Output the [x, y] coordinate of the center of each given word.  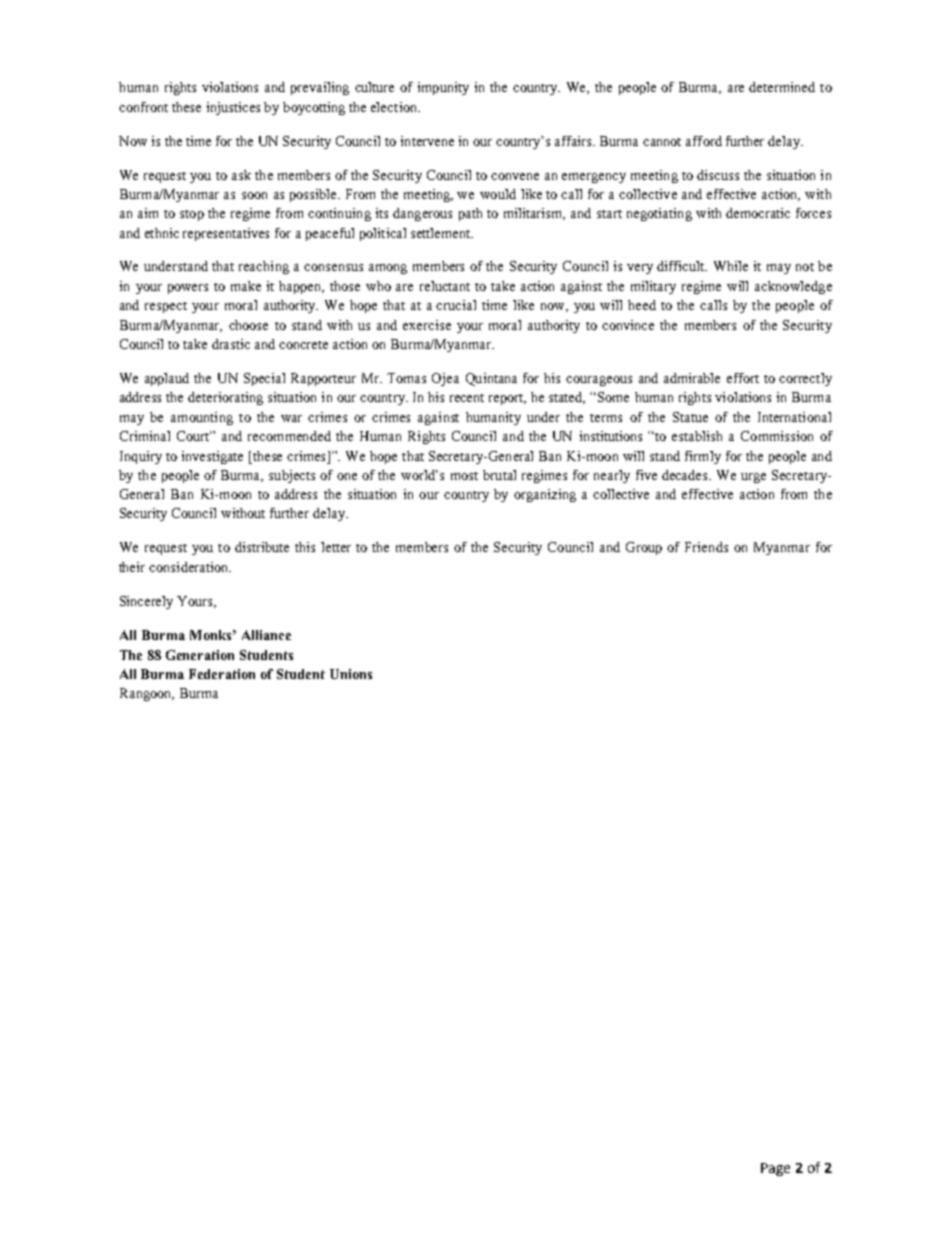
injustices [233, 108]
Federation [222, 674]
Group [644, 548]
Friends [706, 547]
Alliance [266, 635]
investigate [212, 457]
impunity [443, 88]
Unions [351, 674]
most [464, 476]
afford [704, 141]
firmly [703, 457]
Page [775, 1169]
